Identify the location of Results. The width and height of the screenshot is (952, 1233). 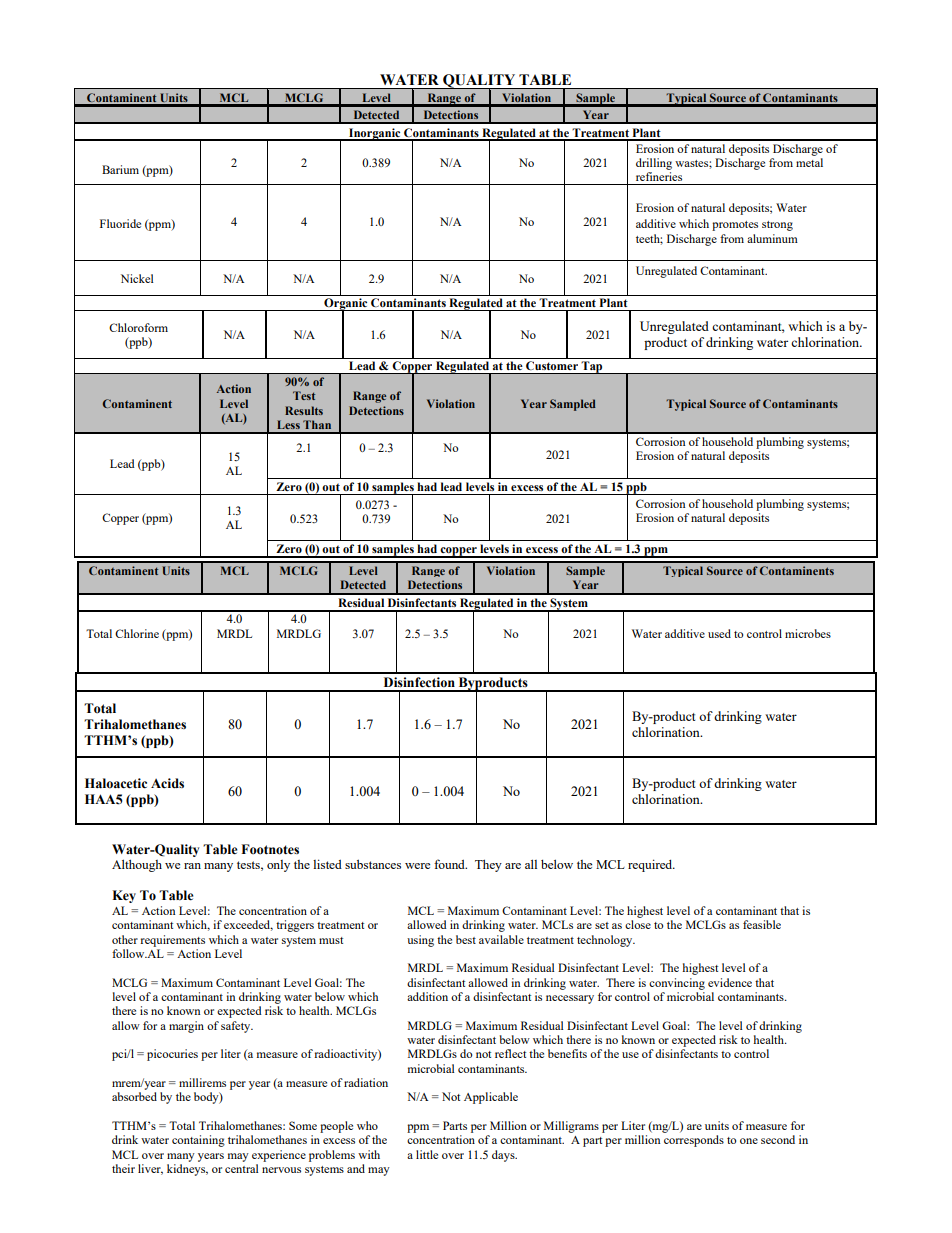
(304, 410).
